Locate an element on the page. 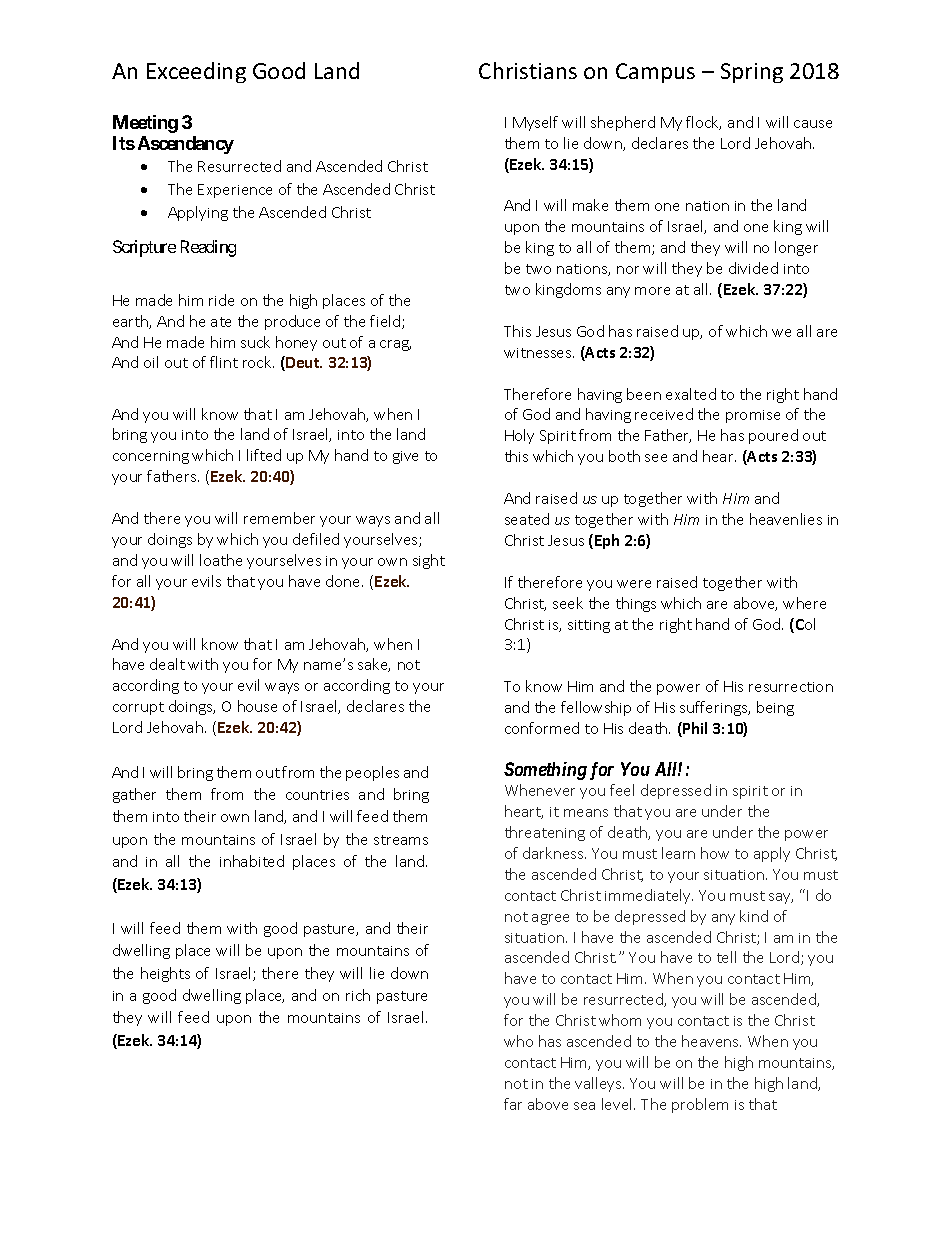  Myself is located at coordinates (535, 123).
